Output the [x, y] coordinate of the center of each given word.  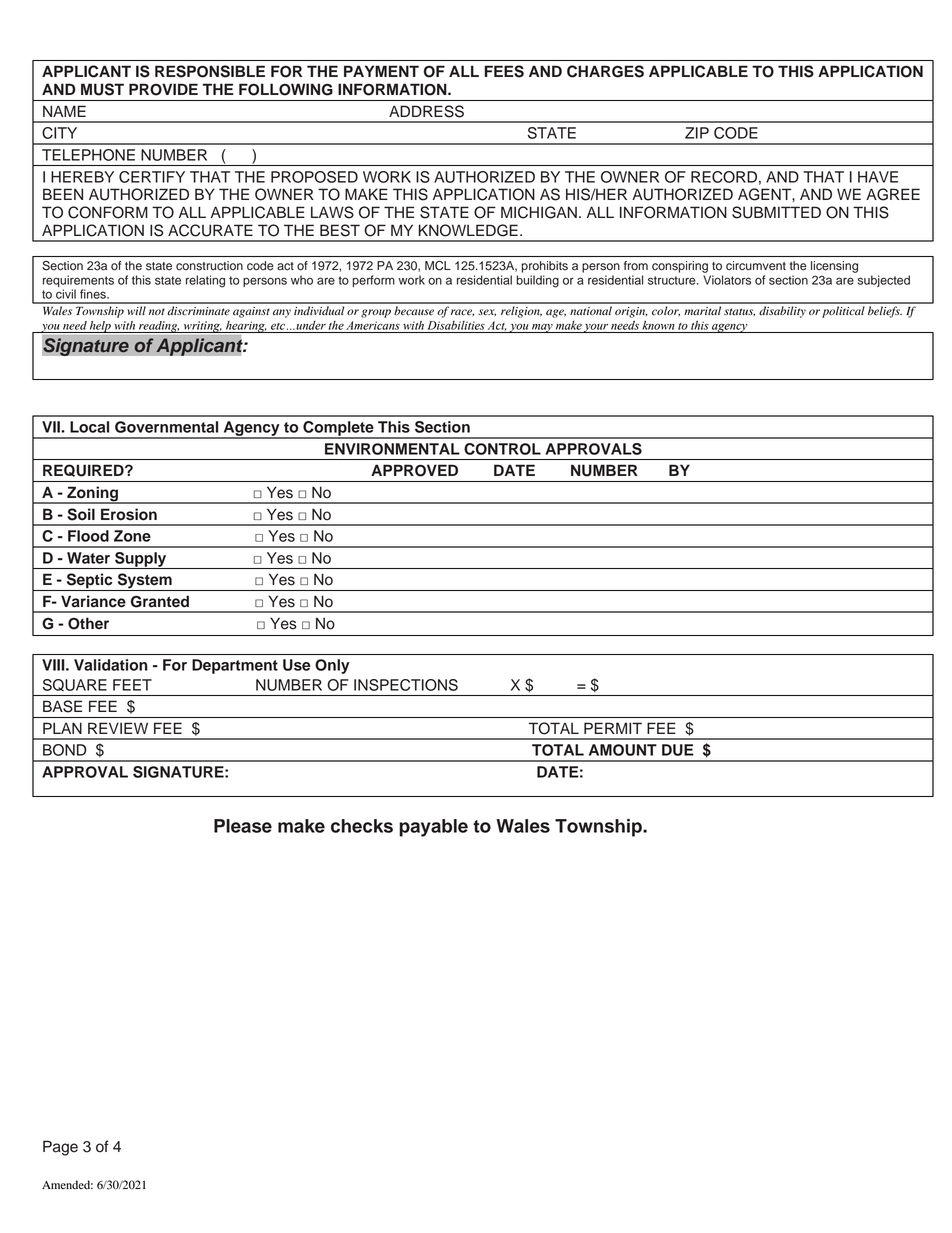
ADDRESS [426, 111]
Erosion [129, 514]
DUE [678, 750]
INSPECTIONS [406, 685]
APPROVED [414, 470]
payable [433, 828]
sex [487, 313]
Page [60, 1148]
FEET [132, 685]
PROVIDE [163, 89]
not [157, 311]
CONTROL [502, 449]
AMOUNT [623, 750]
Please [243, 826]
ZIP [697, 133]
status [739, 312]
